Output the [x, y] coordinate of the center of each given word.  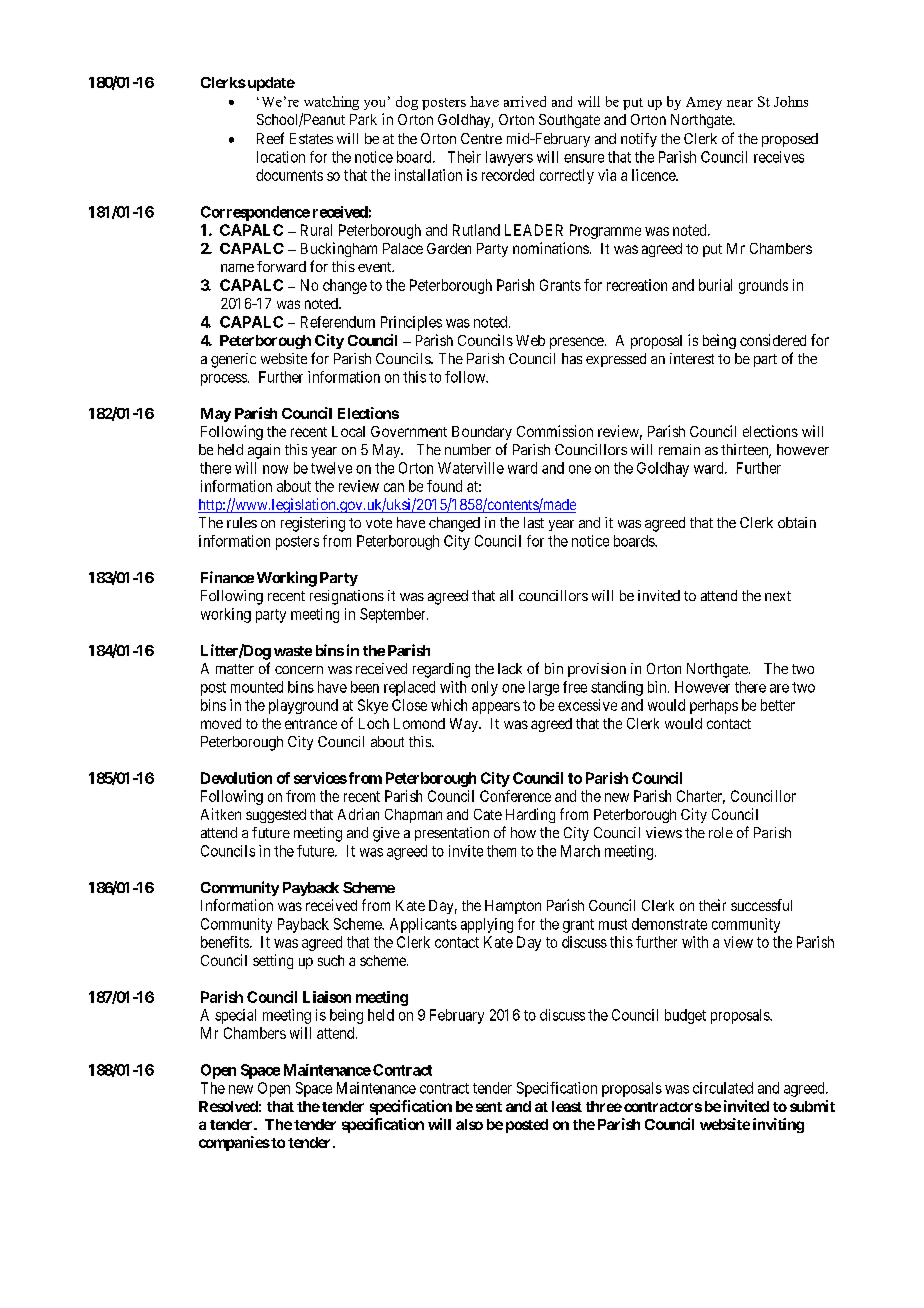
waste [293, 651]
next [778, 596]
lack [510, 668]
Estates [311, 138]
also [469, 1124]
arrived [525, 101]
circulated [723, 1088]
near [740, 103]
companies [234, 1143]
